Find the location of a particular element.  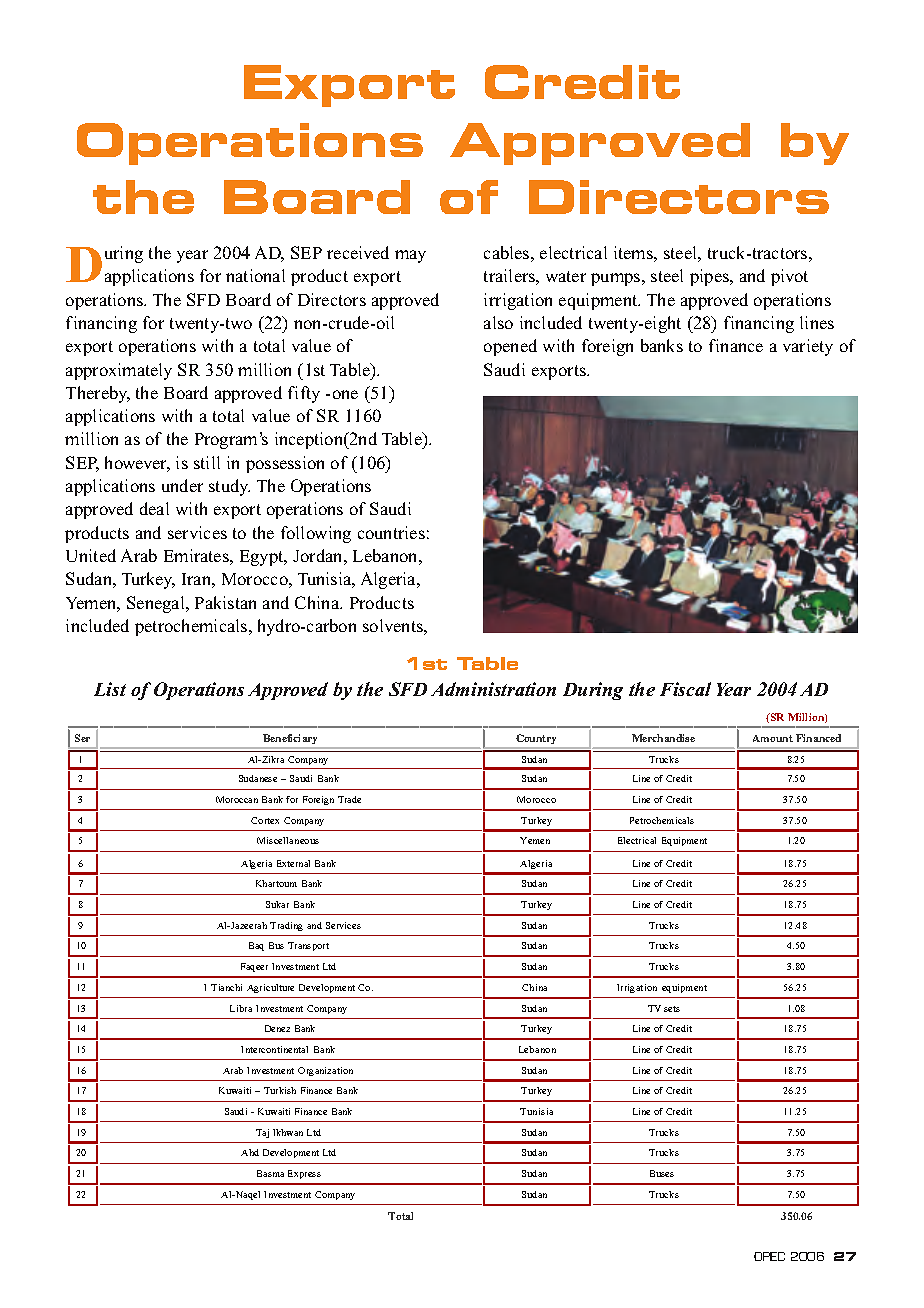

Country is located at coordinates (536, 739).
